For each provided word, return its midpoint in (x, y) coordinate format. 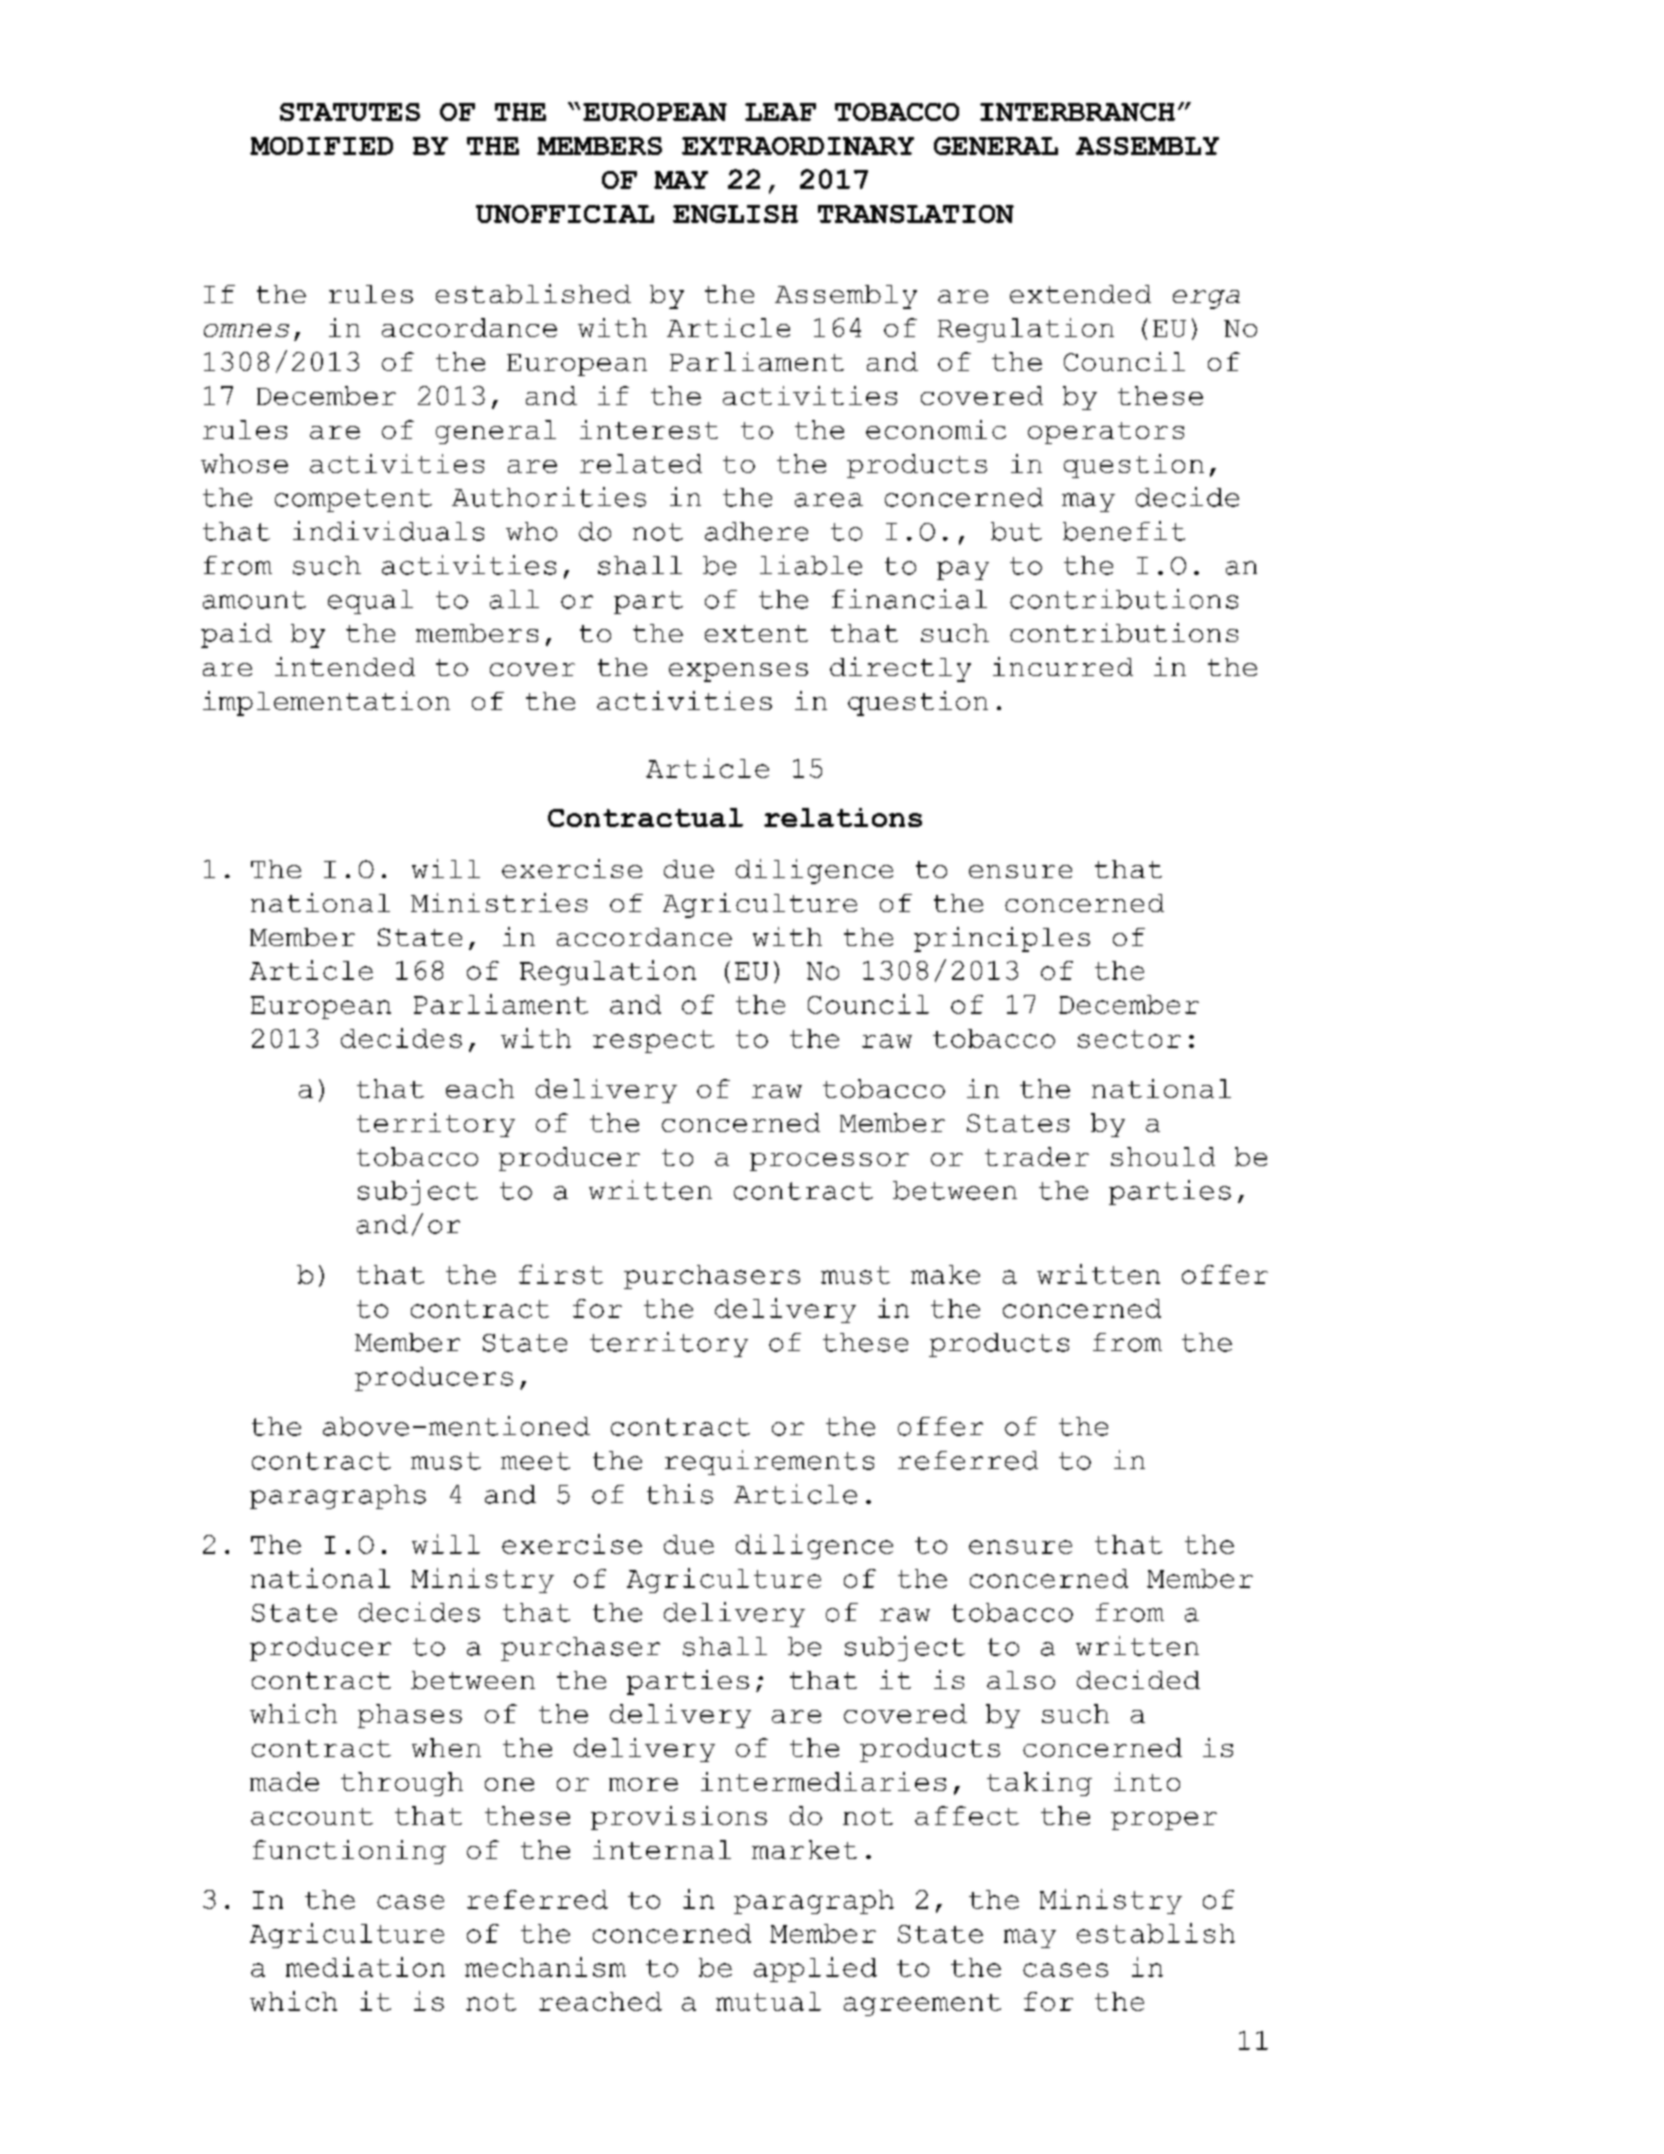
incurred (1063, 666)
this (680, 1494)
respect (653, 1041)
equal (370, 602)
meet (535, 1461)
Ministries (499, 902)
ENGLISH (735, 214)
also (1021, 1680)
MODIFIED (321, 146)
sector (1129, 1039)
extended (1080, 294)
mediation (365, 1967)
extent (756, 633)
